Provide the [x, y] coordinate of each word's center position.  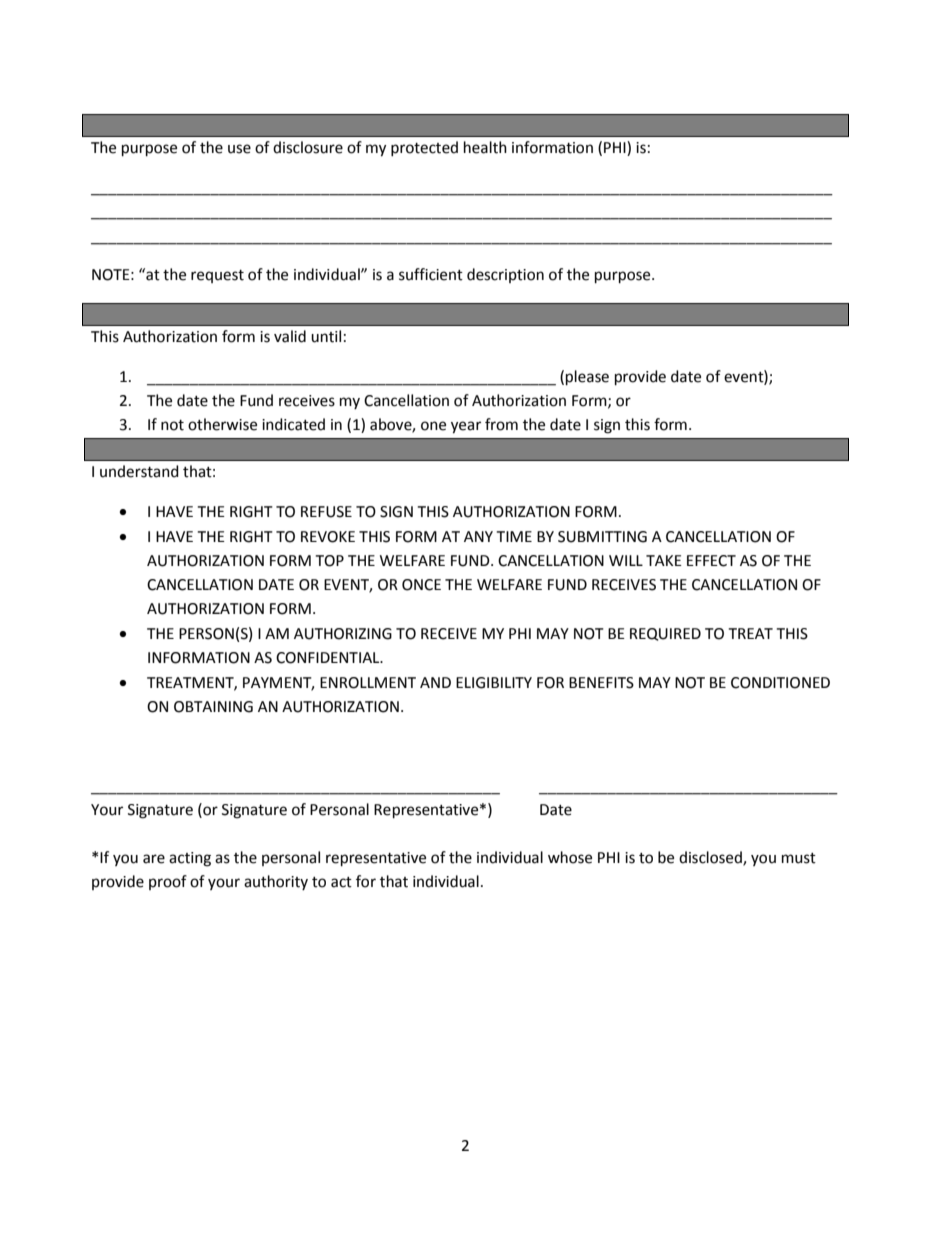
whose [570, 857]
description [505, 275]
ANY [478, 536]
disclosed [711, 858]
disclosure [308, 147]
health [485, 147]
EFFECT [711, 561]
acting [190, 859]
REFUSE [326, 512]
